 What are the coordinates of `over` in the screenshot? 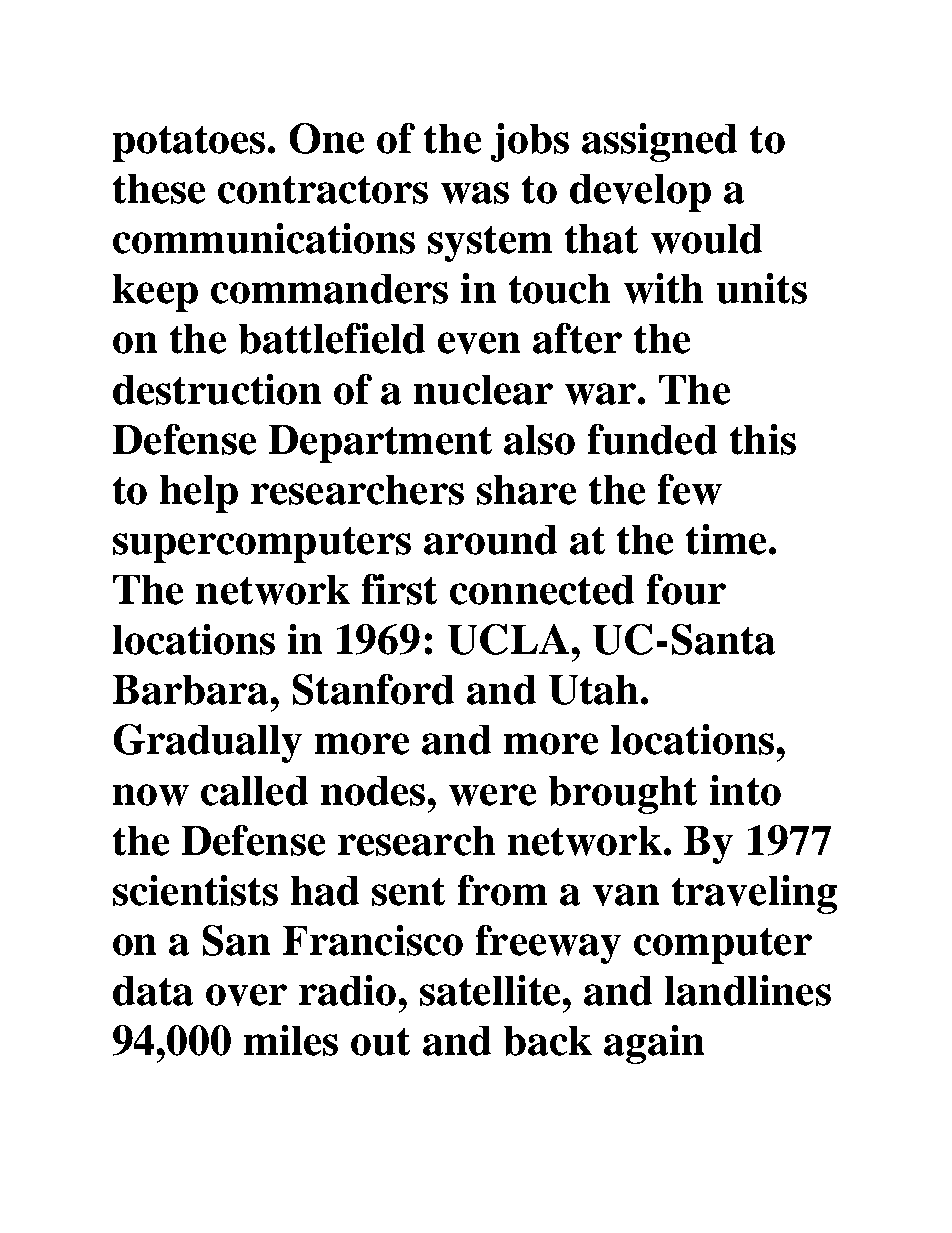 It's located at (246, 995).
